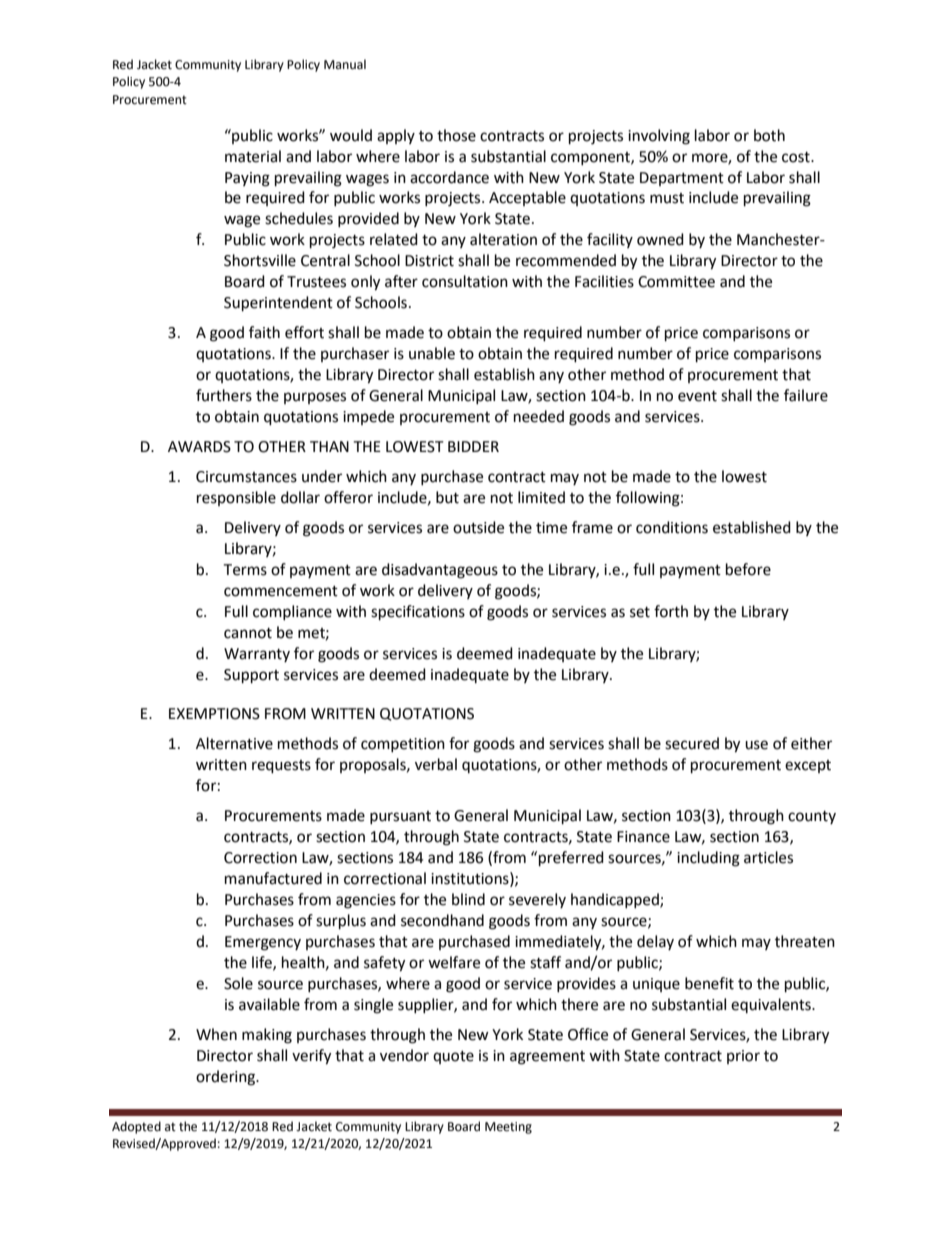 The height and width of the screenshot is (1233, 952). I want to click on Alternative, so click(234, 743).
